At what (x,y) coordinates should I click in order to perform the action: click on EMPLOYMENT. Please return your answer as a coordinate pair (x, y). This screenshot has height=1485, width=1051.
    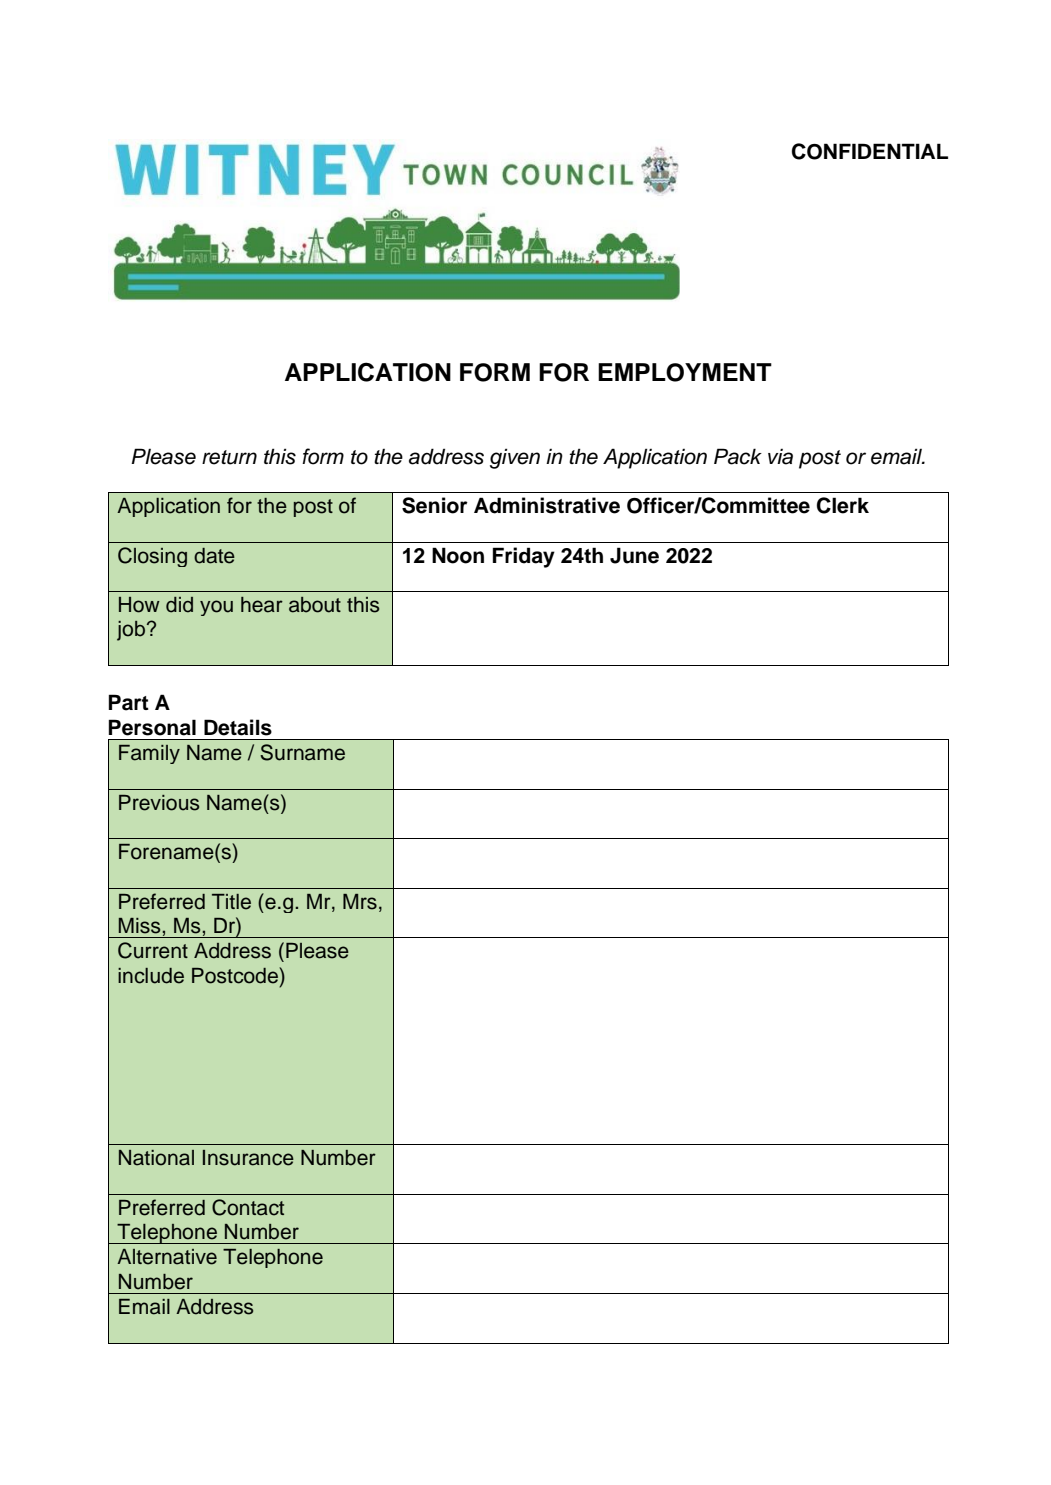
    Looking at the image, I should click on (685, 372).
